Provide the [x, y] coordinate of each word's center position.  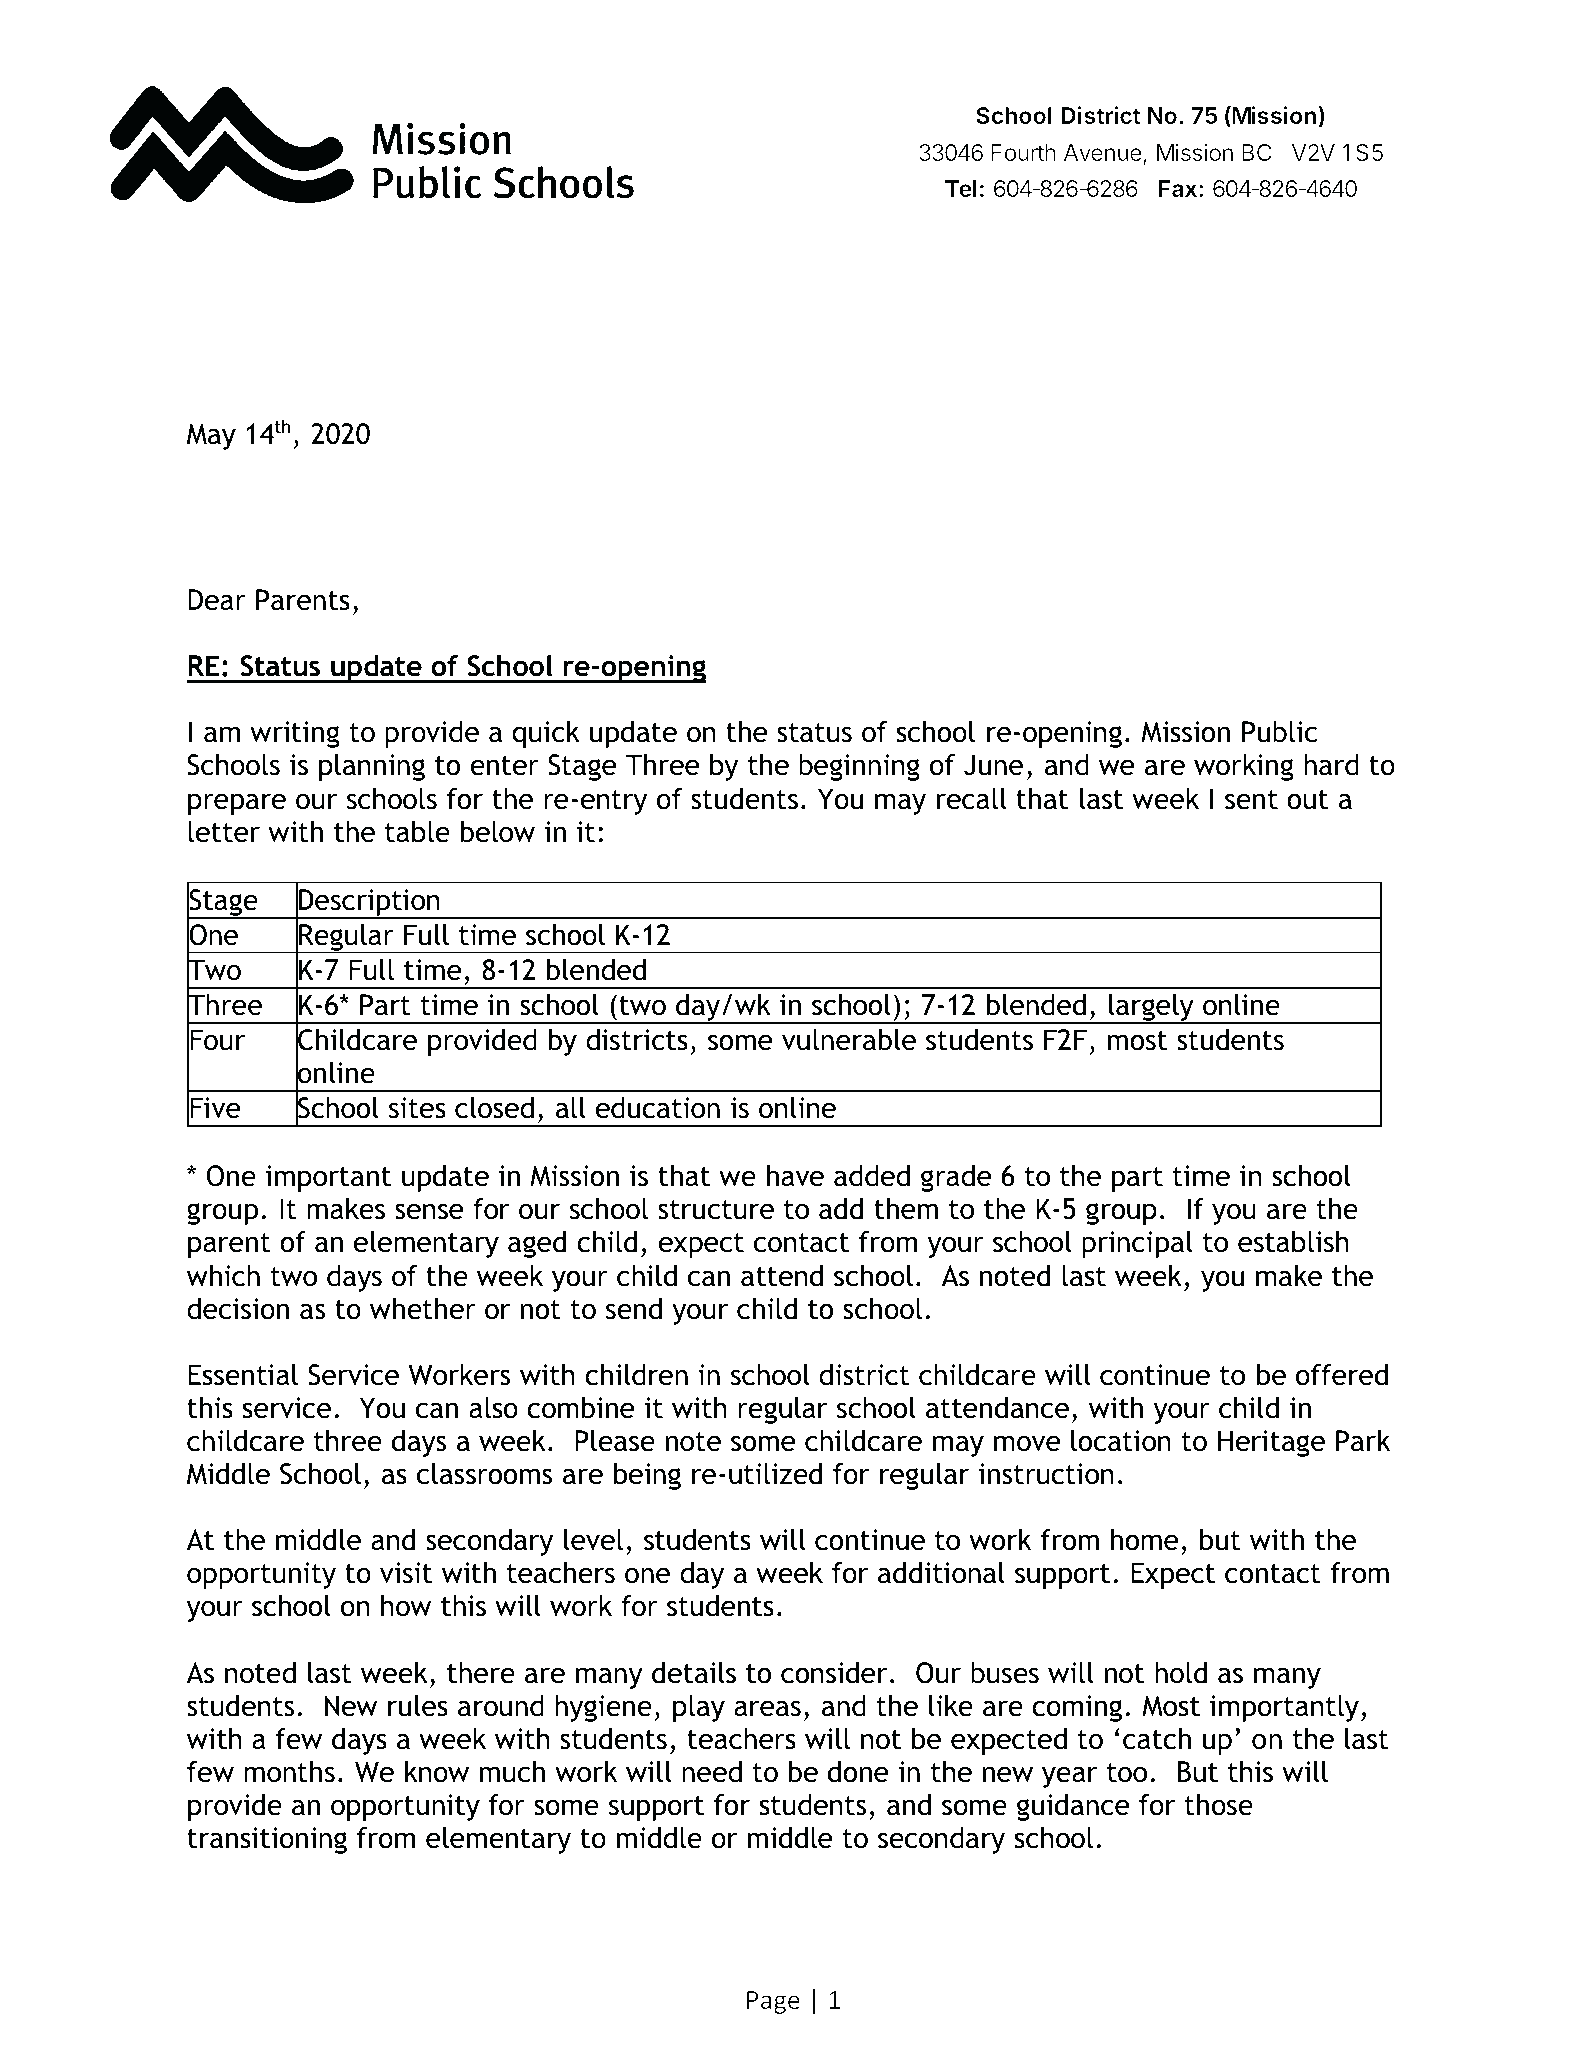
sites [417, 1108]
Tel [961, 188]
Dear [217, 600]
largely [1151, 1009]
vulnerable [849, 1040]
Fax [1178, 188]
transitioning [267, 1840]
